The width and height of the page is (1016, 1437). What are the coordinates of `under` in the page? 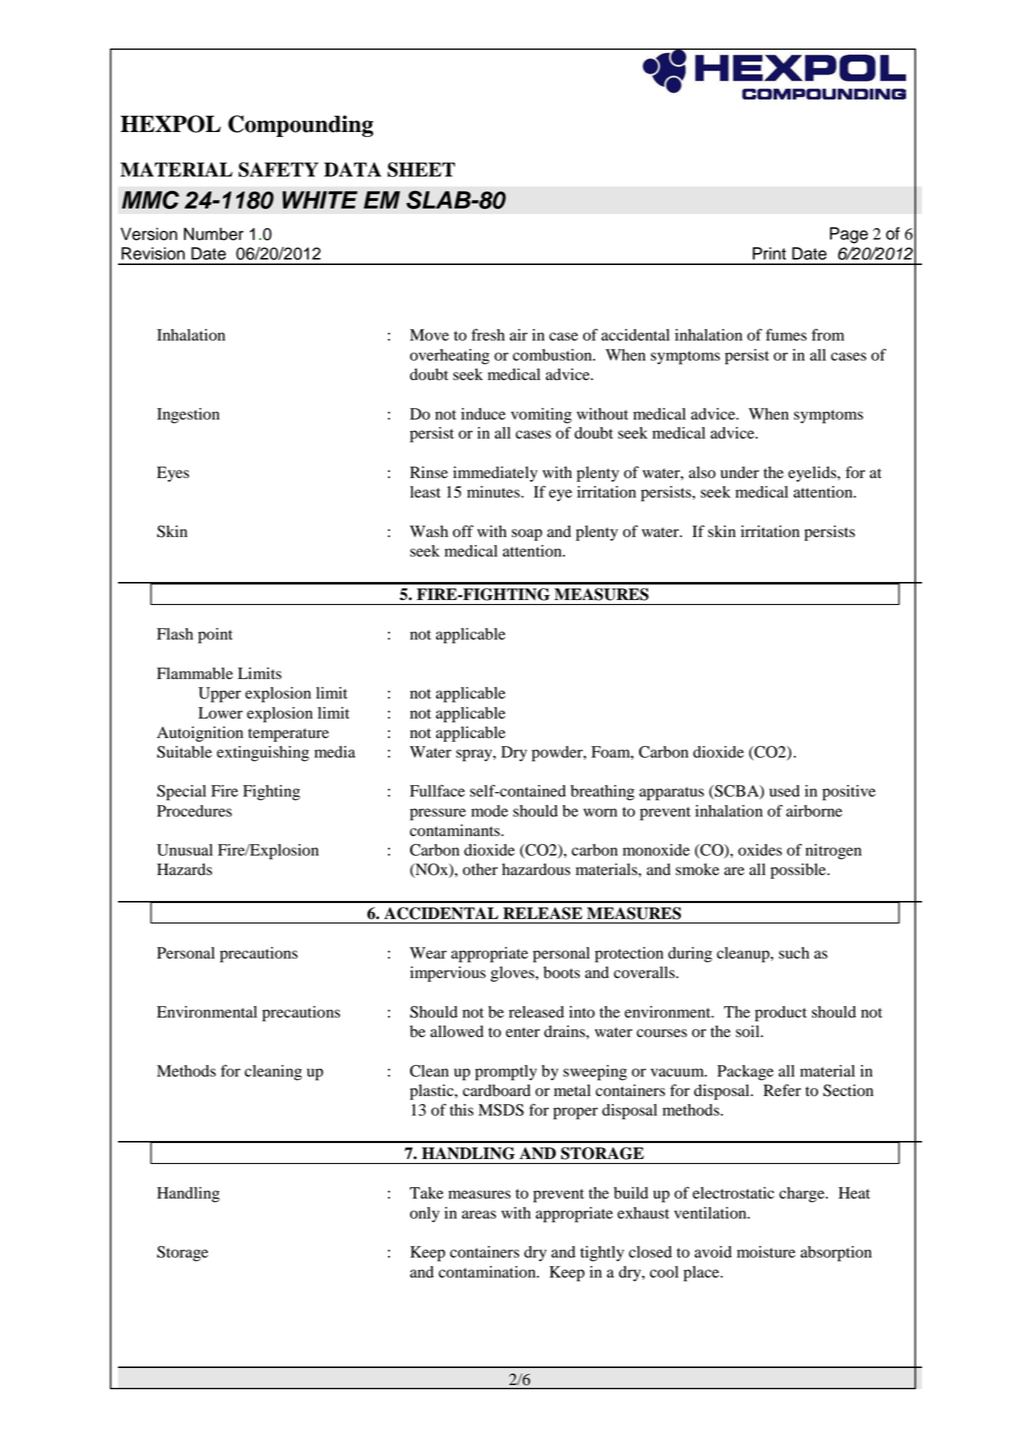 It's located at (739, 472).
